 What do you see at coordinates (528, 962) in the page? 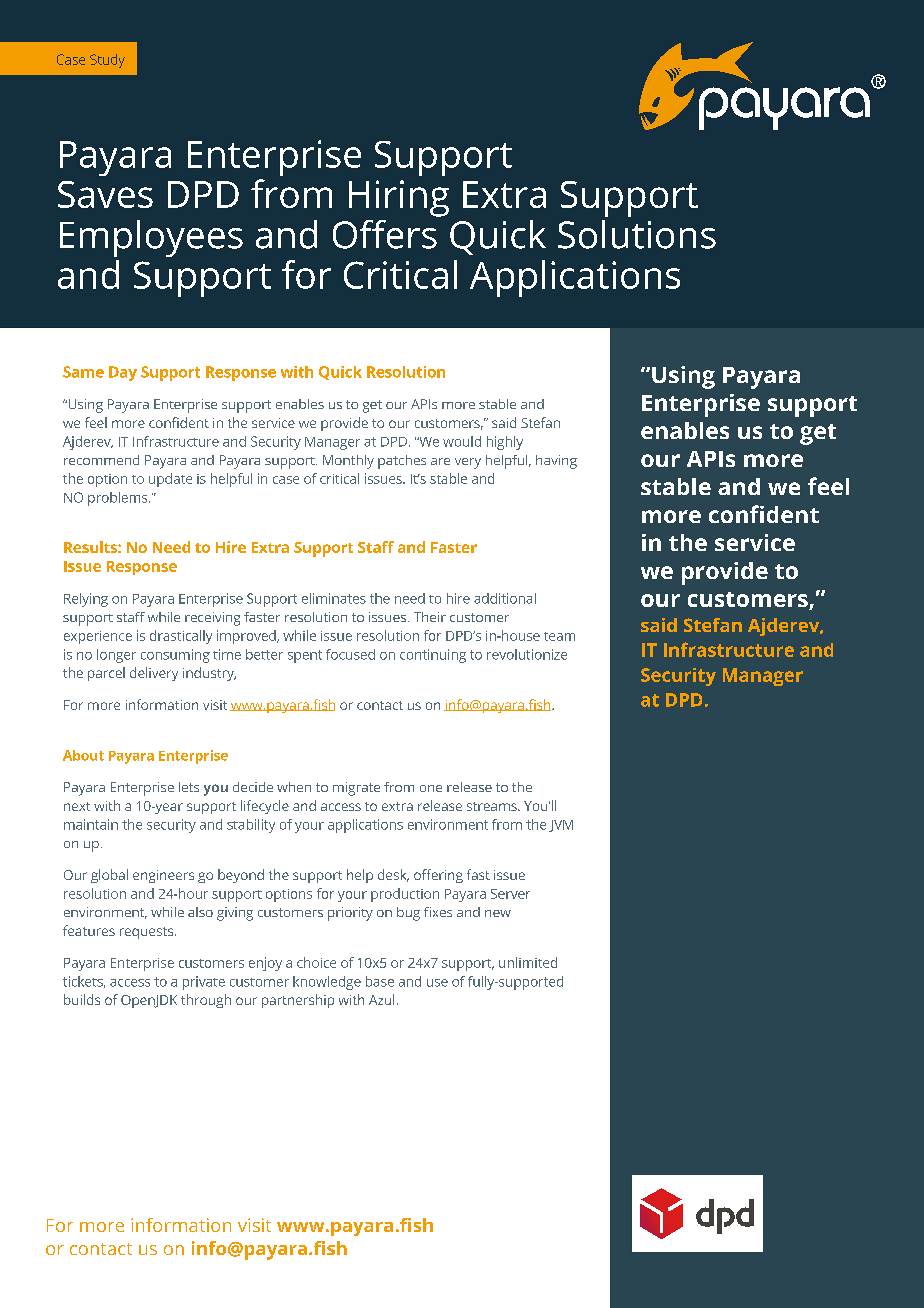
I see `unlimited` at bounding box center [528, 962].
